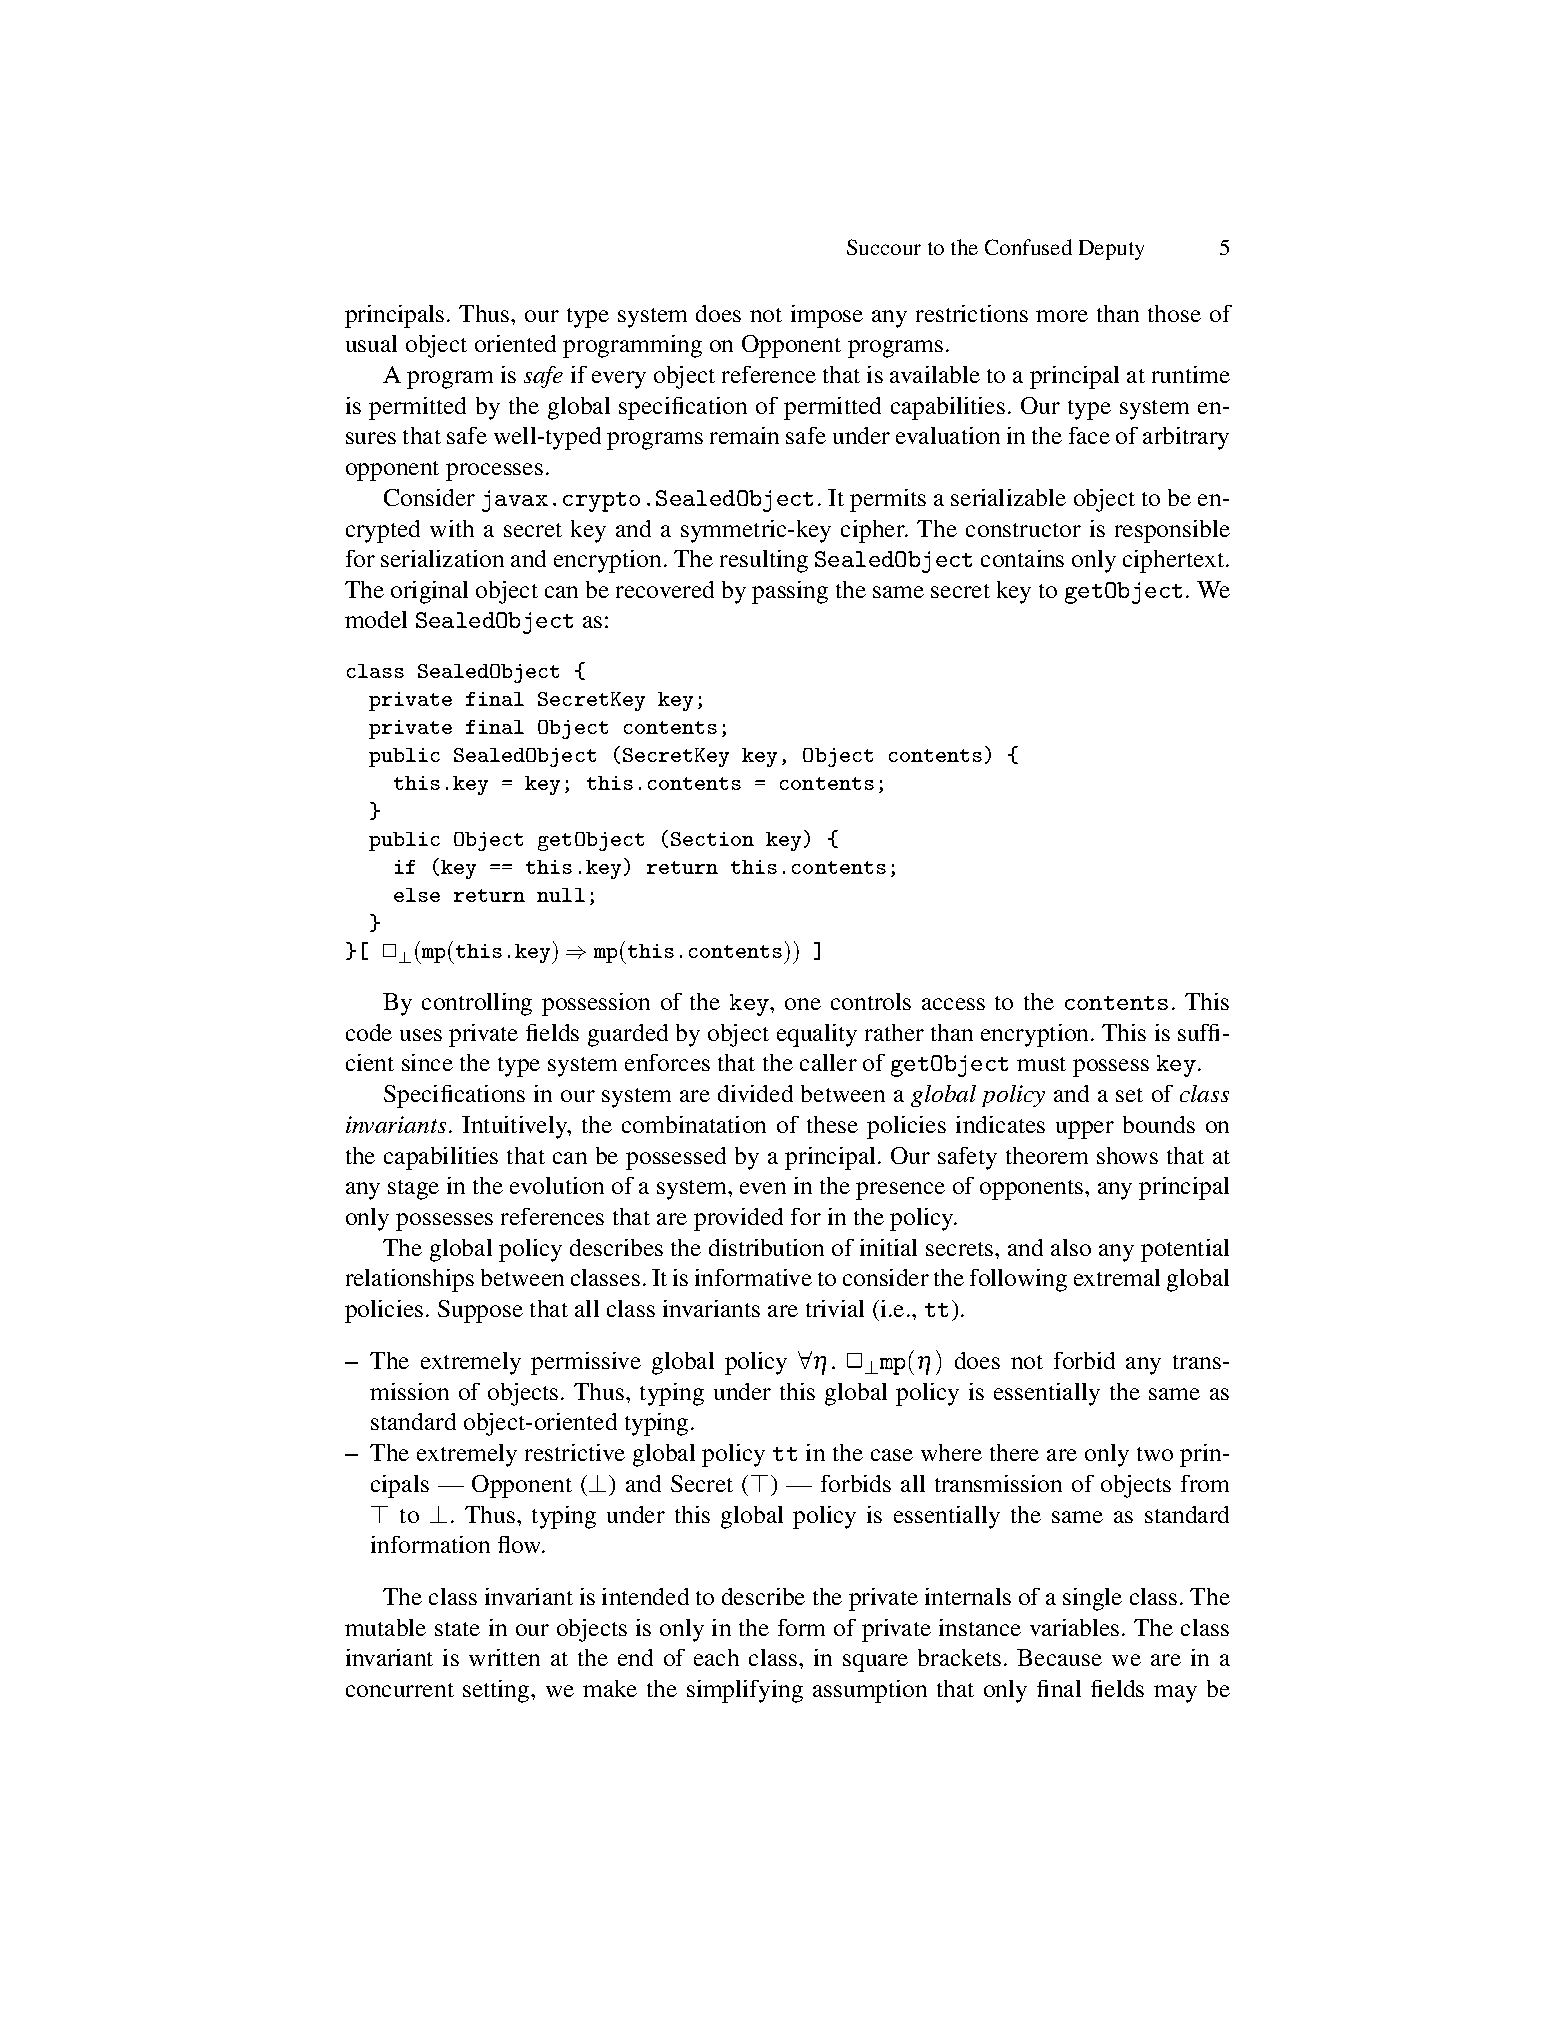  I want to click on must, so click(1041, 1064).
